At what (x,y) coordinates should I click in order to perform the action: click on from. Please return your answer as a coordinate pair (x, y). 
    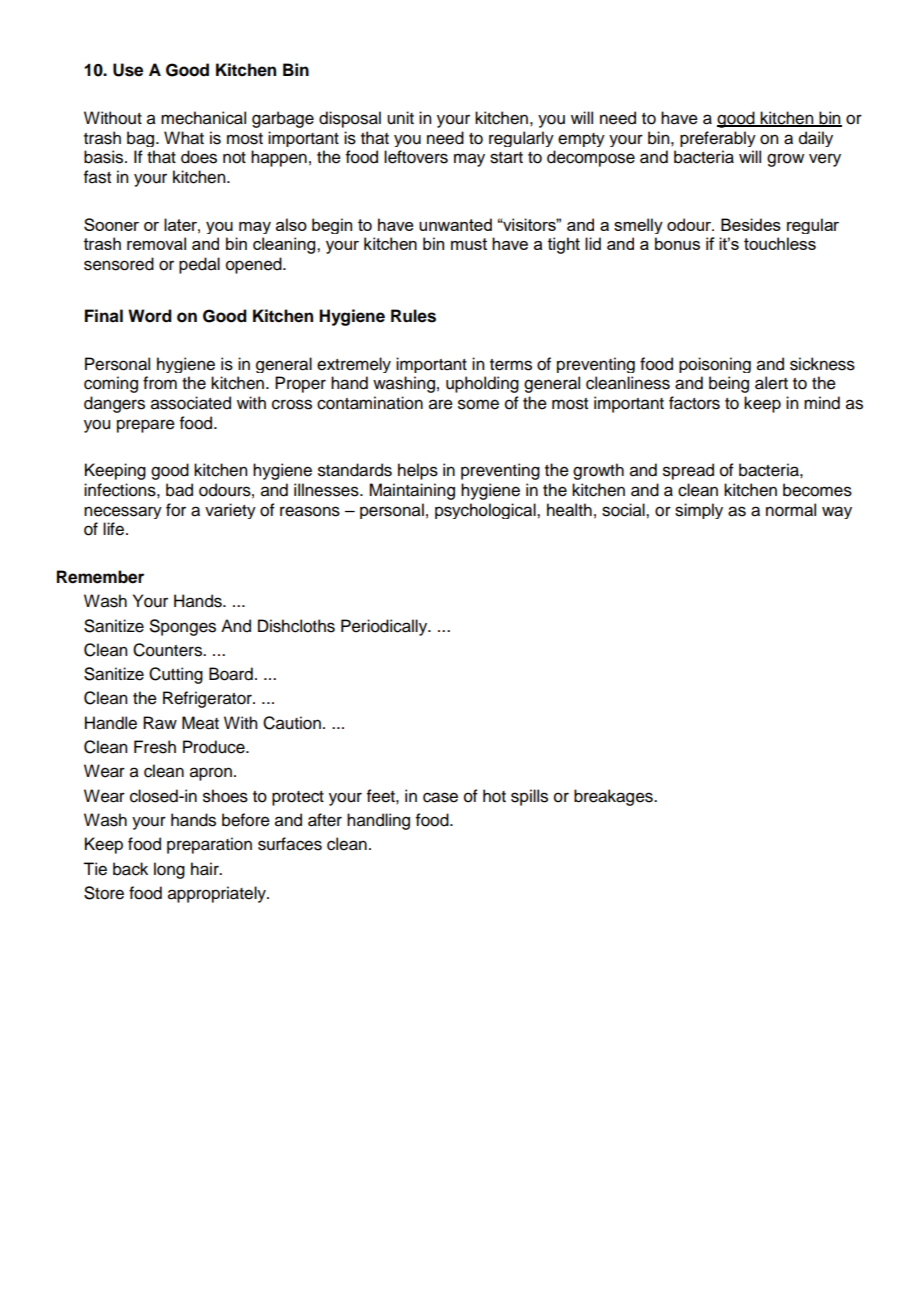
    Looking at the image, I should click on (160, 383).
